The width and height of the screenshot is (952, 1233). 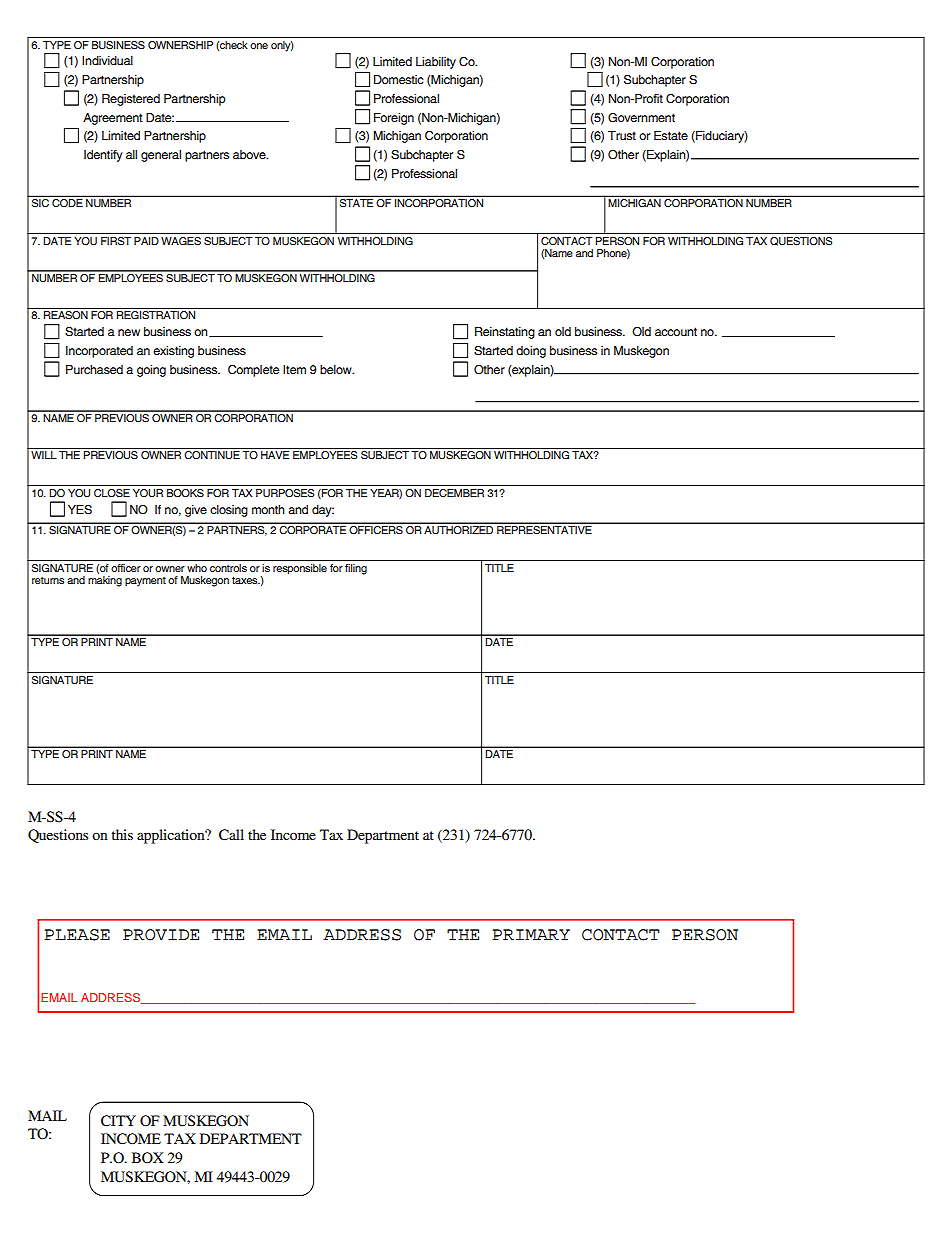 What do you see at coordinates (231, 834) in the screenshot?
I see `Call` at bounding box center [231, 834].
